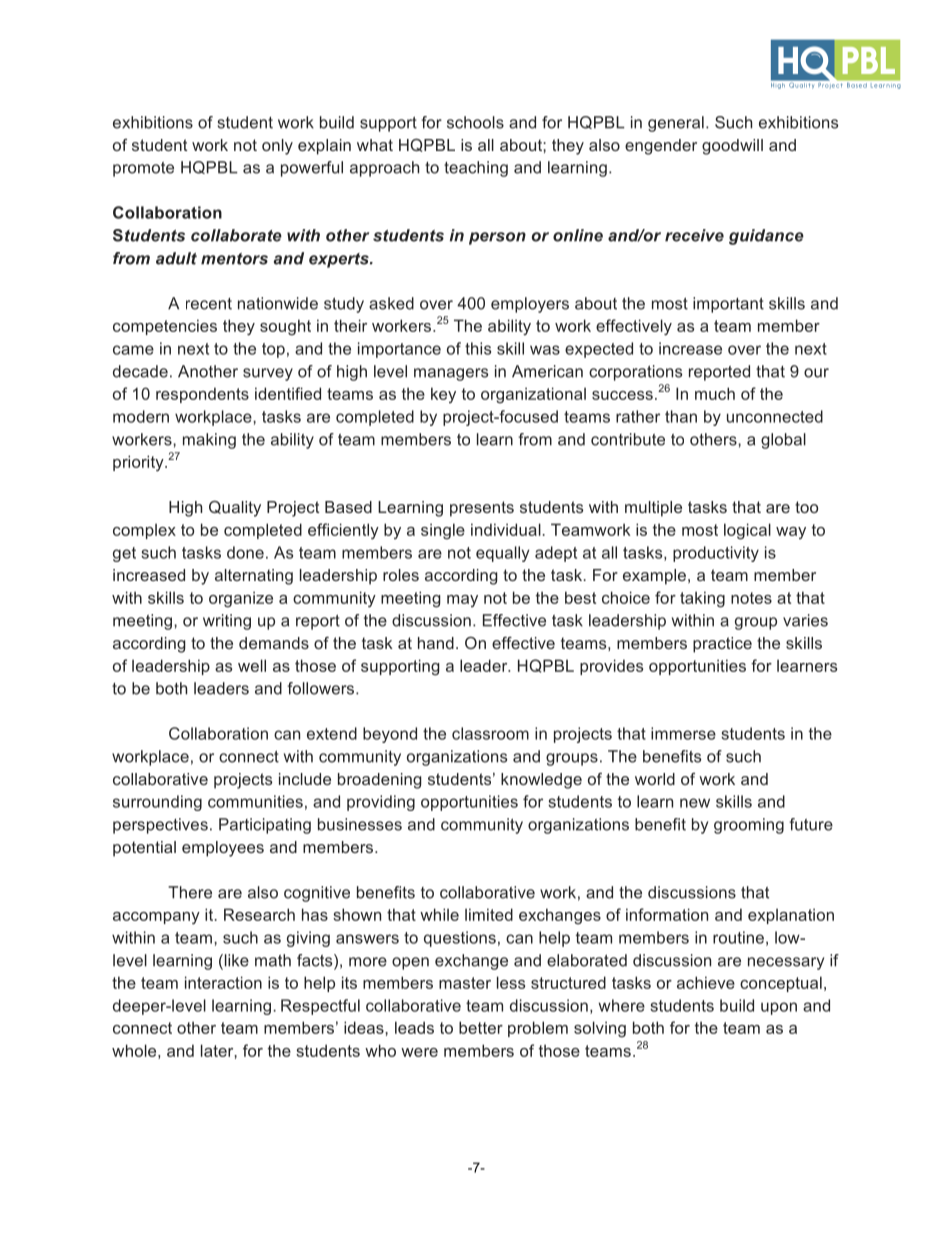 This screenshot has height=1233, width=952. Describe the element at coordinates (462, 601) in the screenshot. I see `may` at that location.
